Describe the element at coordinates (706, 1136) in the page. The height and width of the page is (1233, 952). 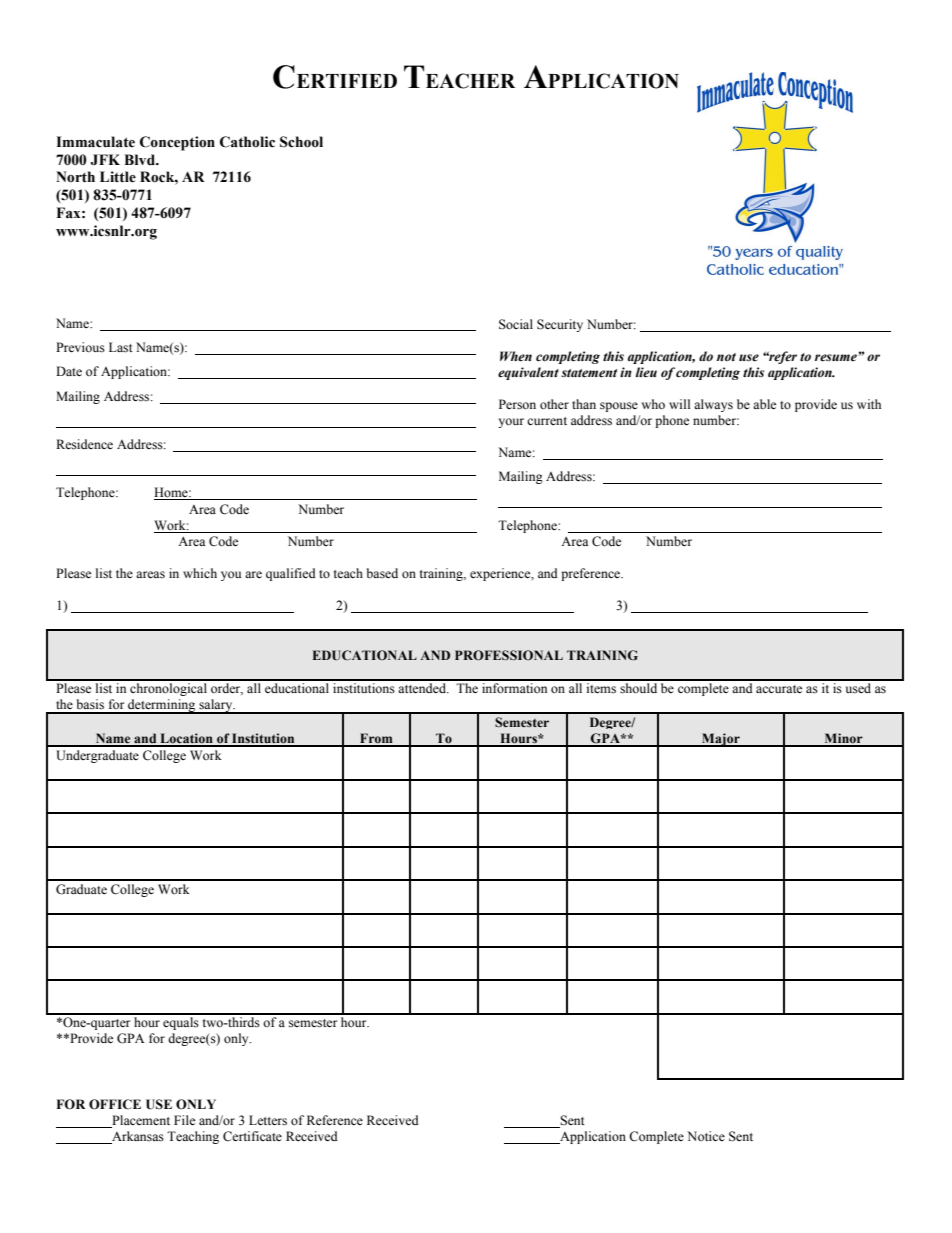
I see `Notice` at that location.
